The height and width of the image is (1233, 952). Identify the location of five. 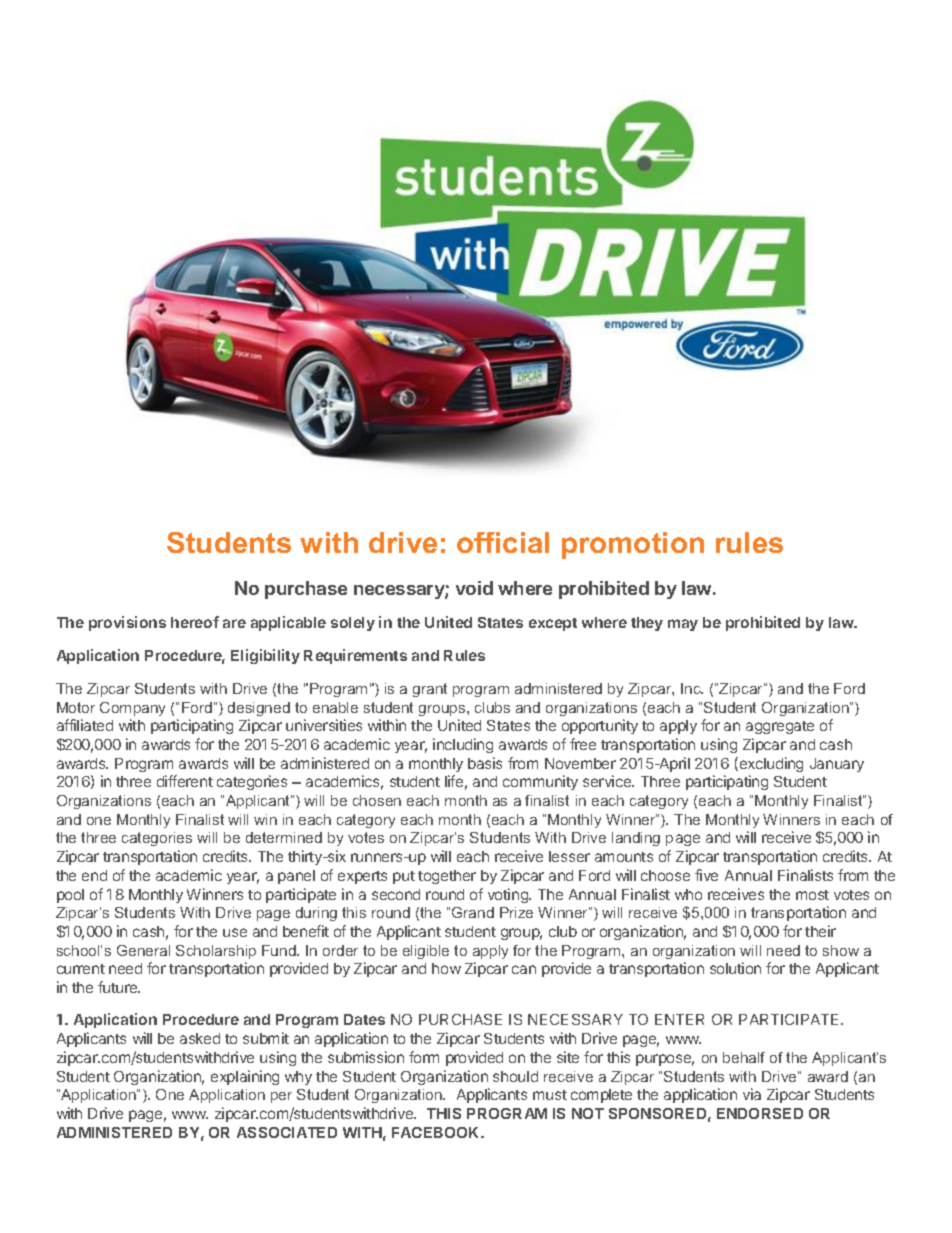
(706, 875).
